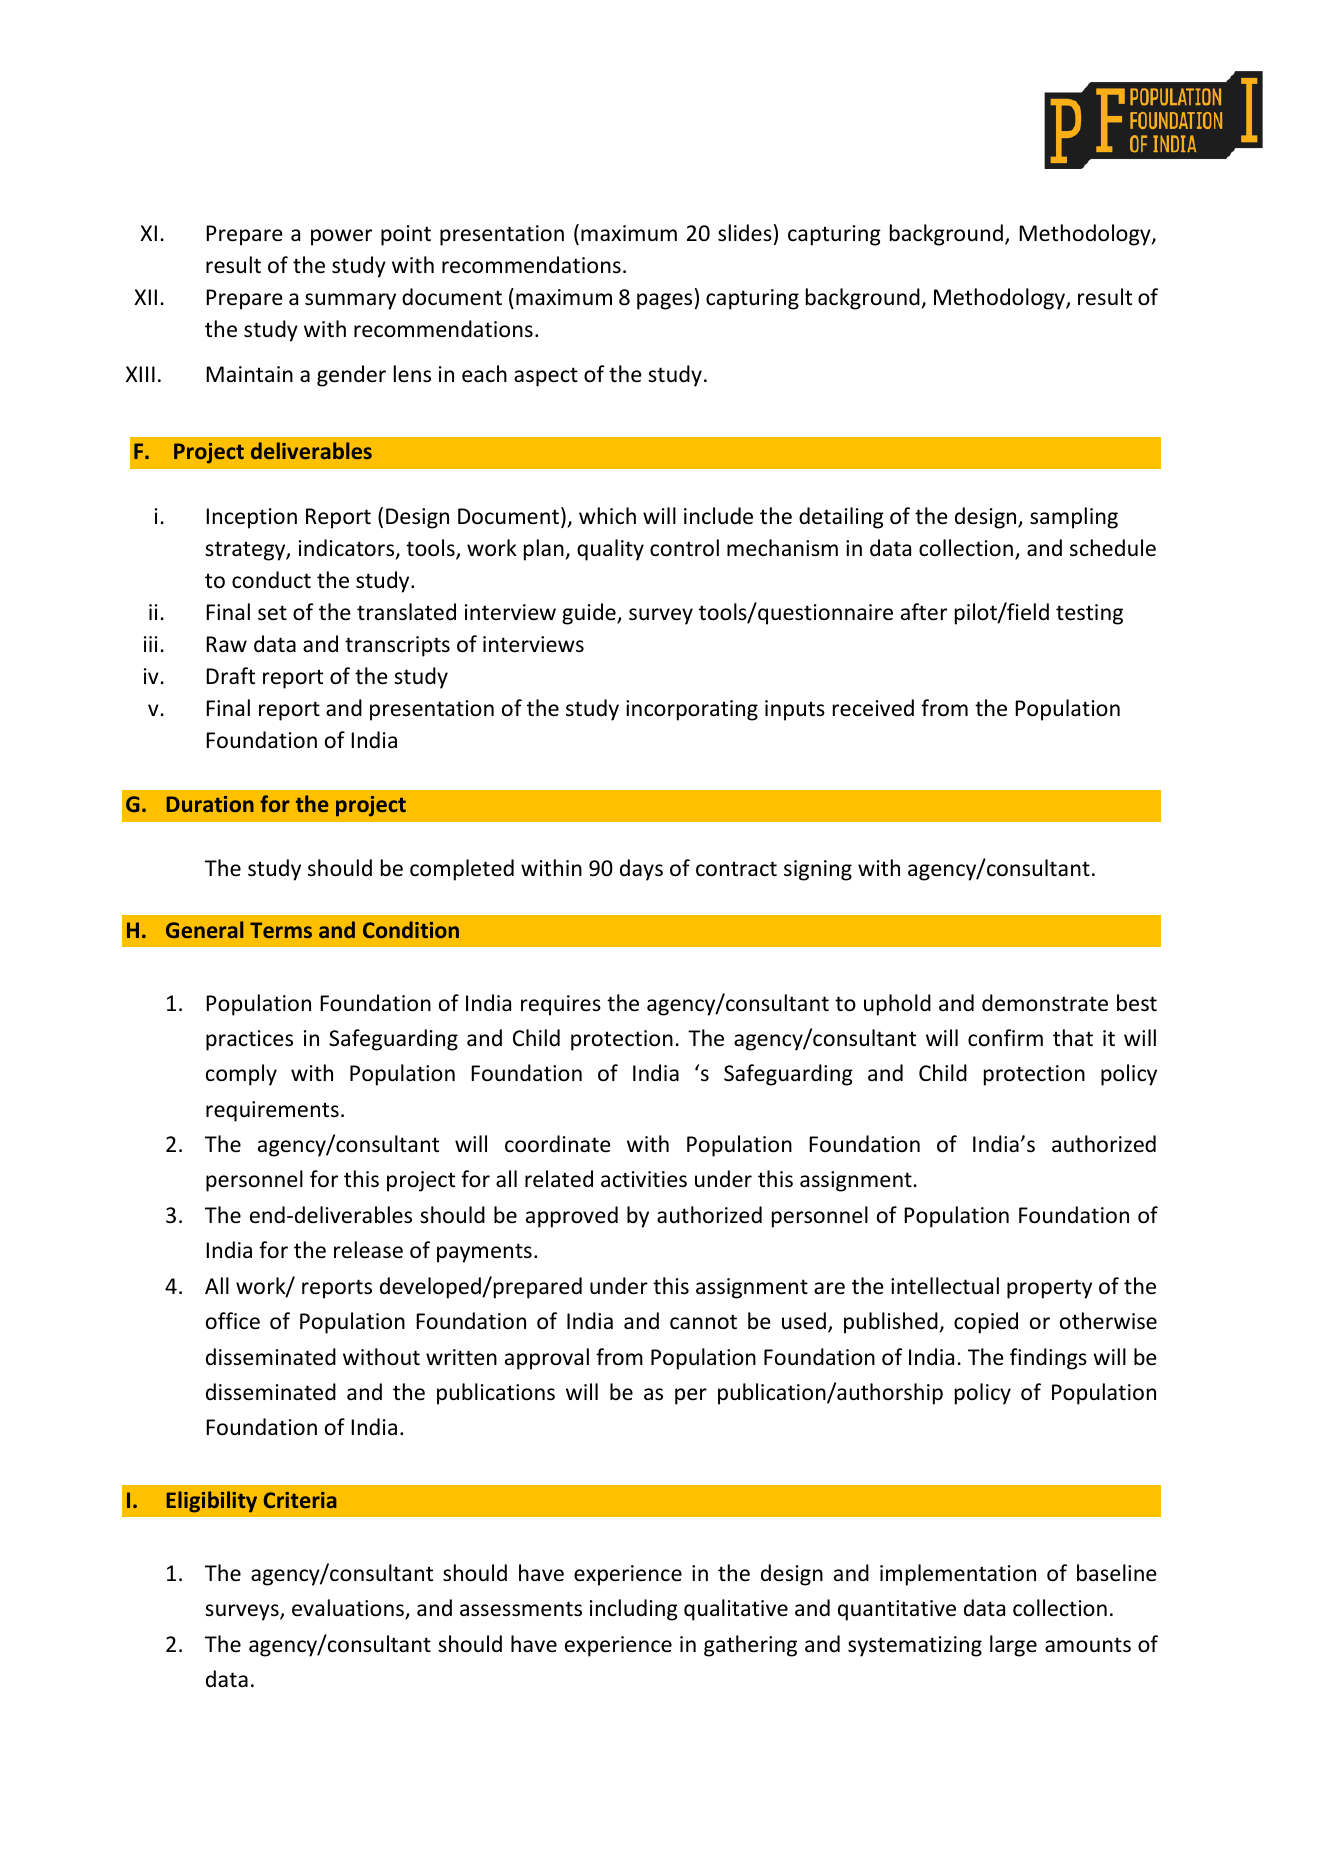  What do you see at coordinates (341, 237) in the document?
I see `power` at bounding box center [341, 237].
